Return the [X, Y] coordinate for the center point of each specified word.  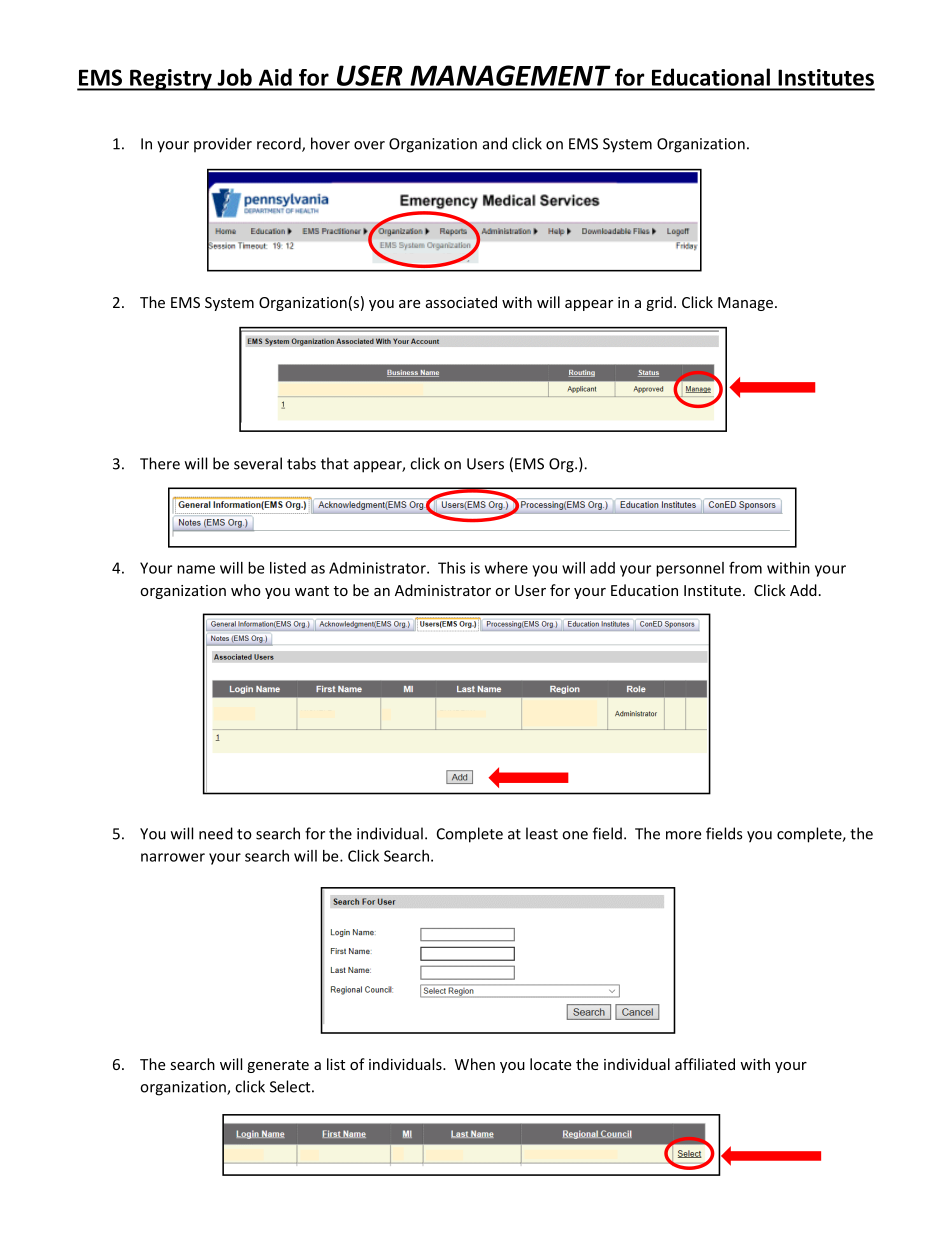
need [216, 833]
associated [461, 302]
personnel [690, 569]
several [258, 463]
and [495, 143]
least [542, 833]
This [452, 568]
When [475, 1064]
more [683, 835]
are [409, 304]
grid [659, 303]
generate [278, 1066]
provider [223, 145]
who [246, 590]
